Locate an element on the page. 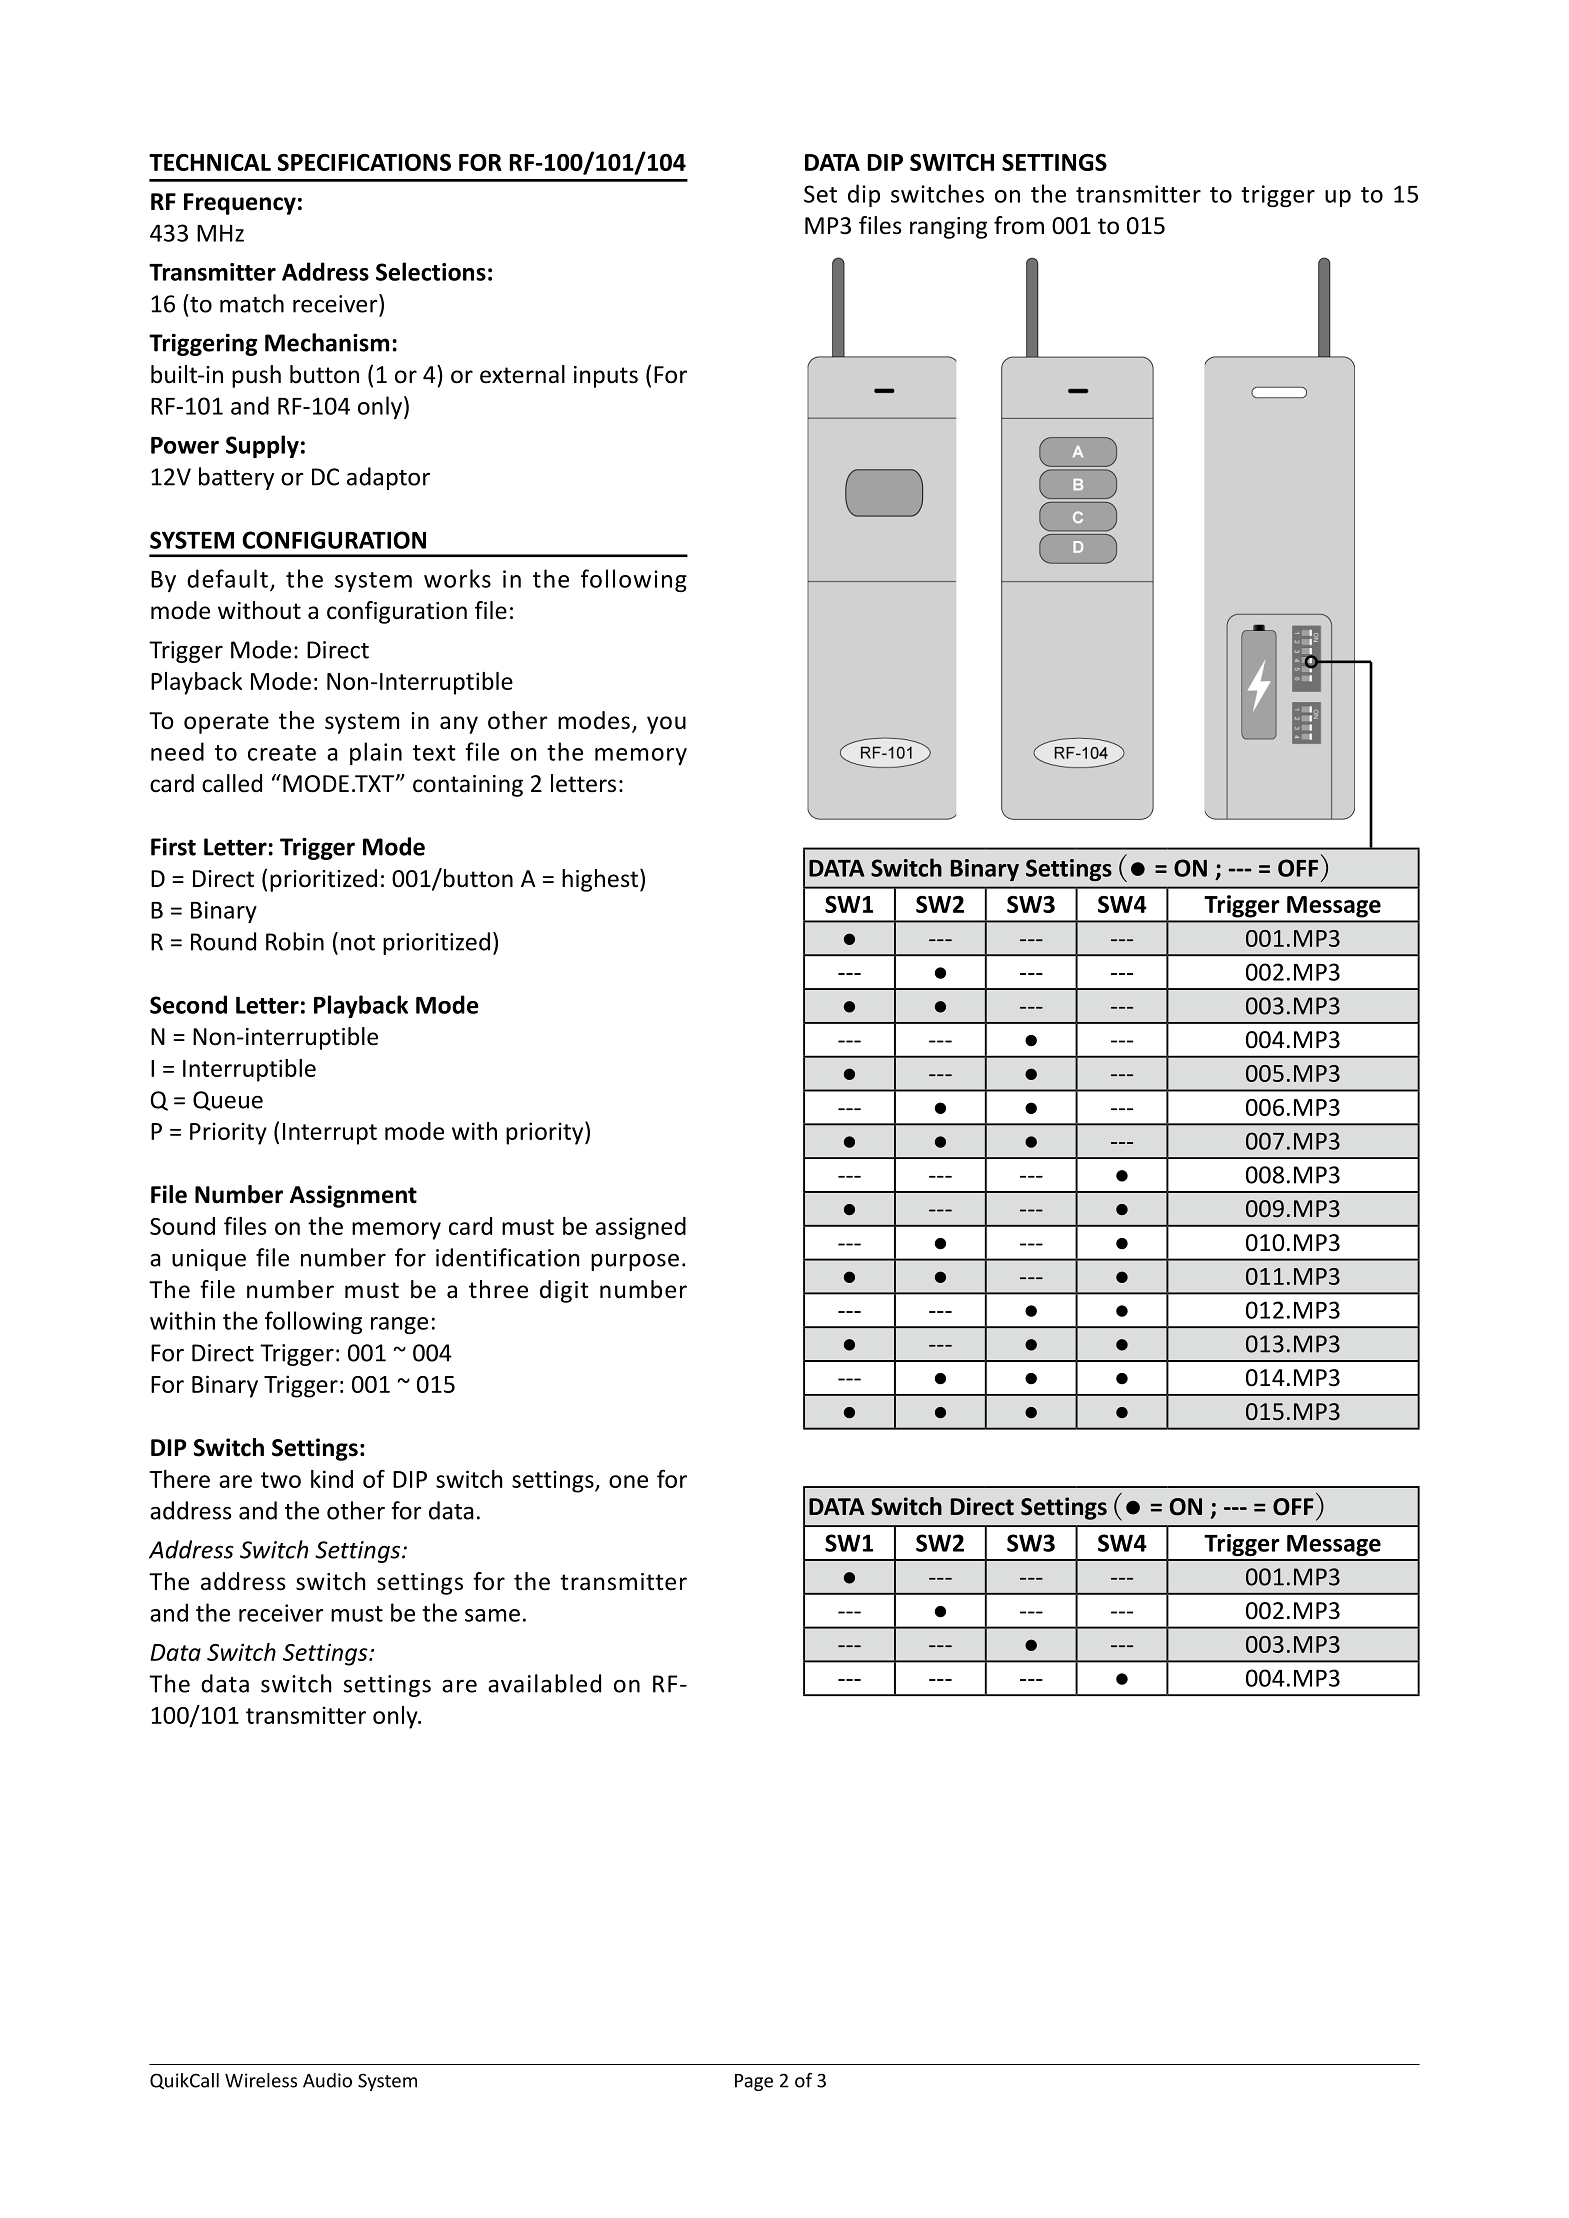 Image resolution: width=1569 pixels, height=2218 pixels. two is located at coordinates (281, 1480).
